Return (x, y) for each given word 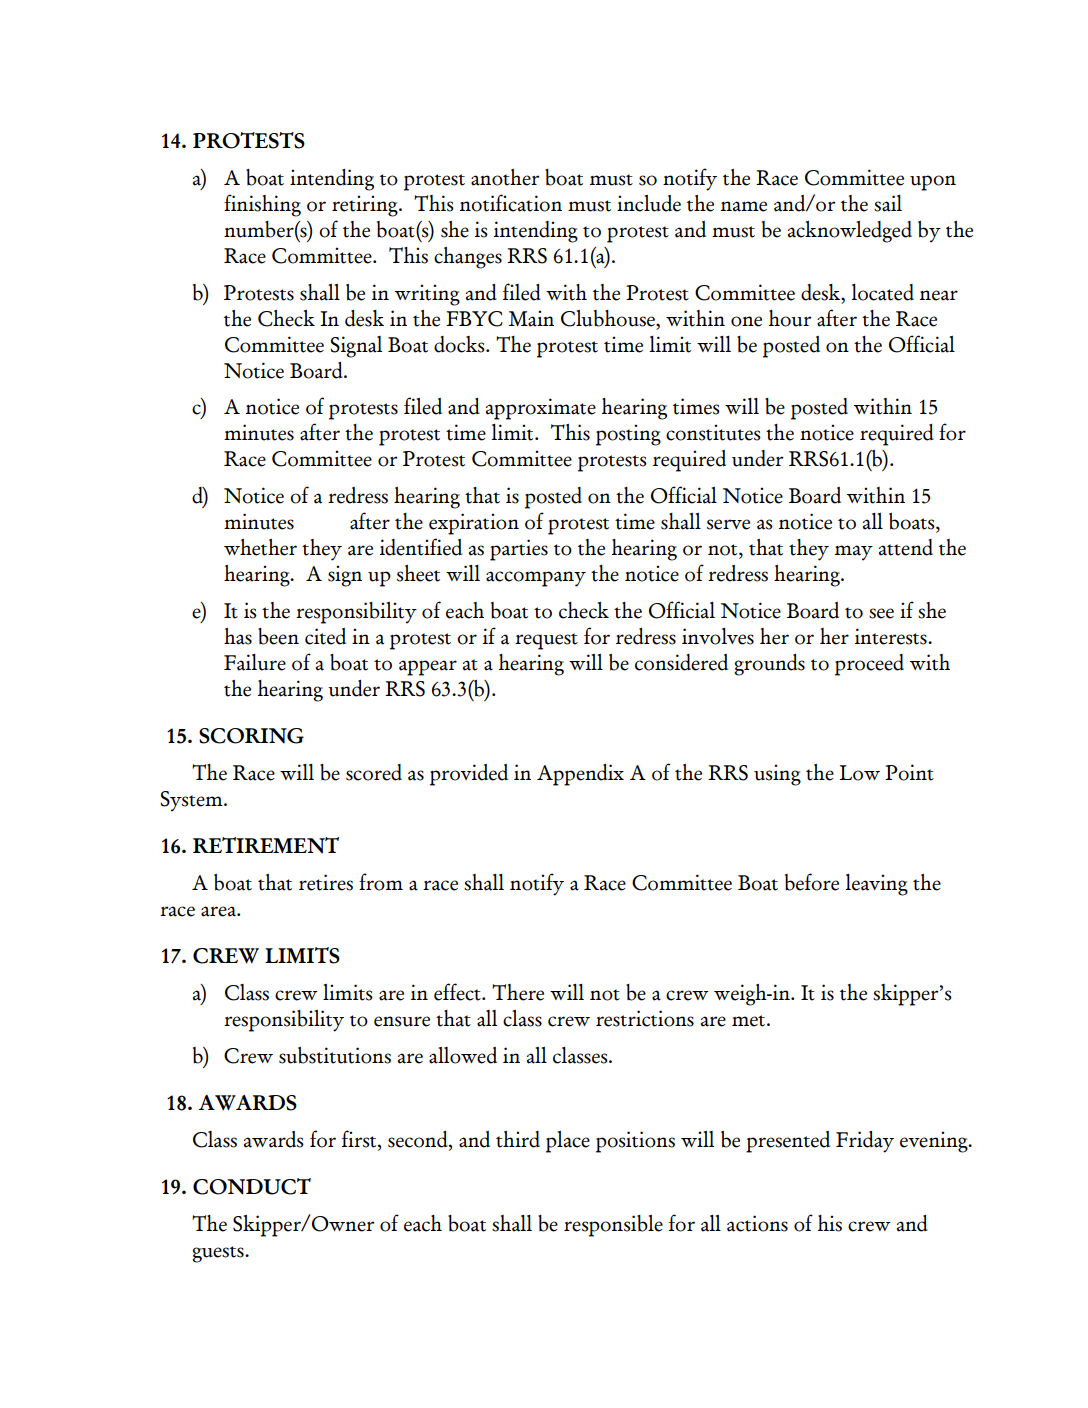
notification (511, 203)
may (854, 553)
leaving (877, 885)
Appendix (580, 775)
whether (260, 547)
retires (326, 882)
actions (757, 1223)
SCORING (251, 736)
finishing (262, 205)
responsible (613, 1226)
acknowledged (850, 232)
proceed (869, 665)
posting (628, 435)
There (518, 992)
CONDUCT (252, 1186)
